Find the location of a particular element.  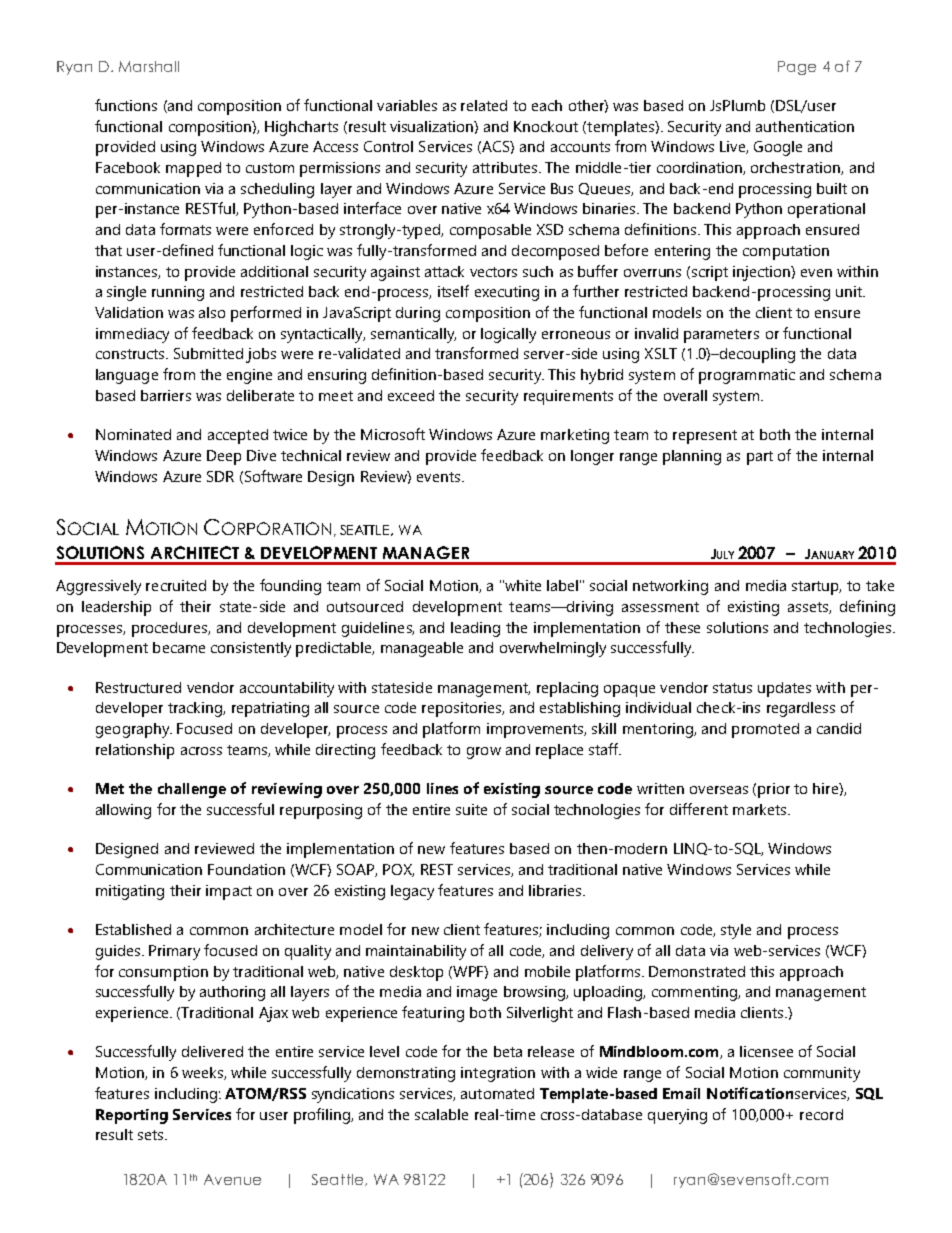

defining is located at coordinates (867, 608).
